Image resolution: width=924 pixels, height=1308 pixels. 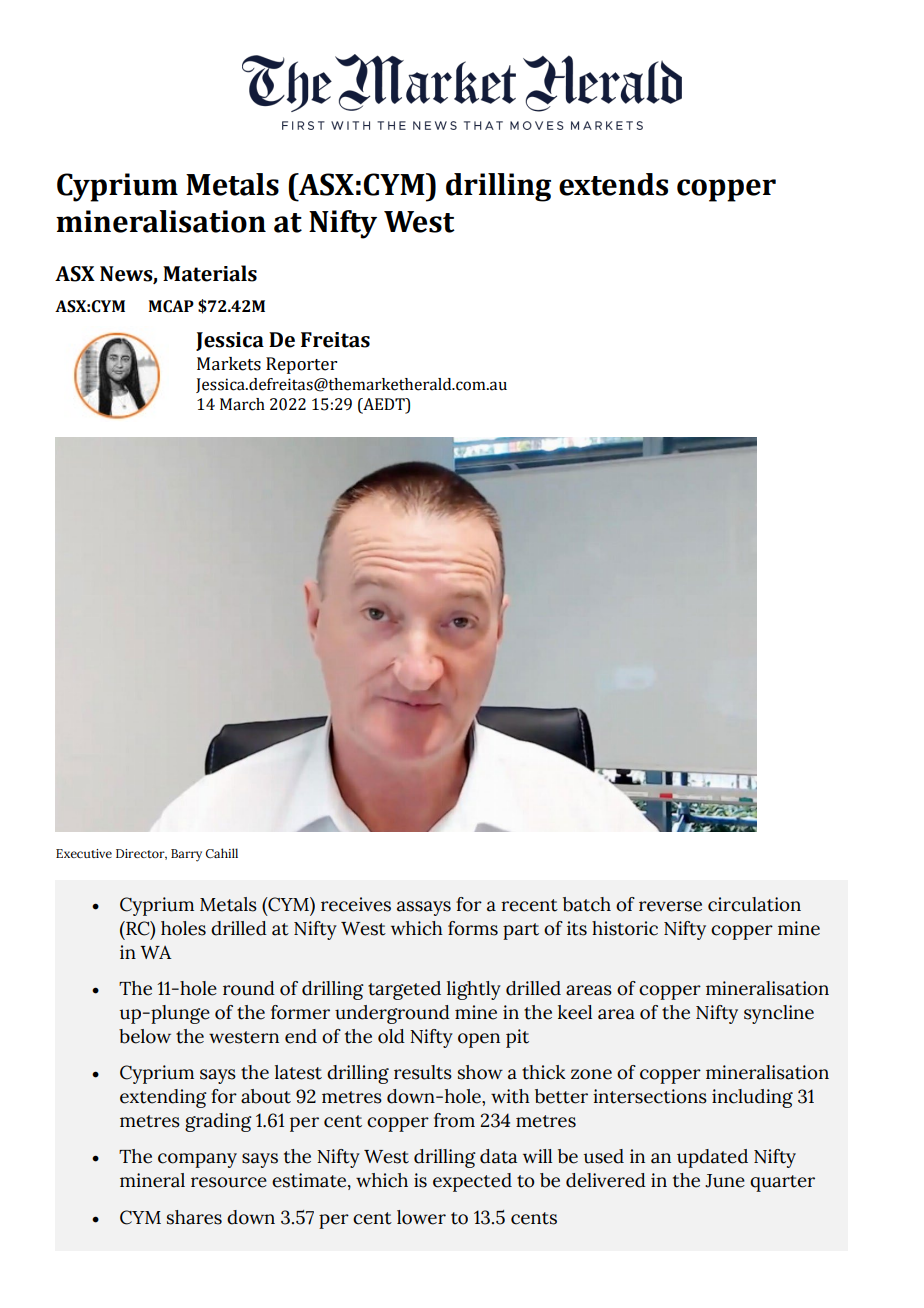 What do you see at coordinates (587, 904) in the screenshot?
I see `batch` at bounding box center [587, 904].
